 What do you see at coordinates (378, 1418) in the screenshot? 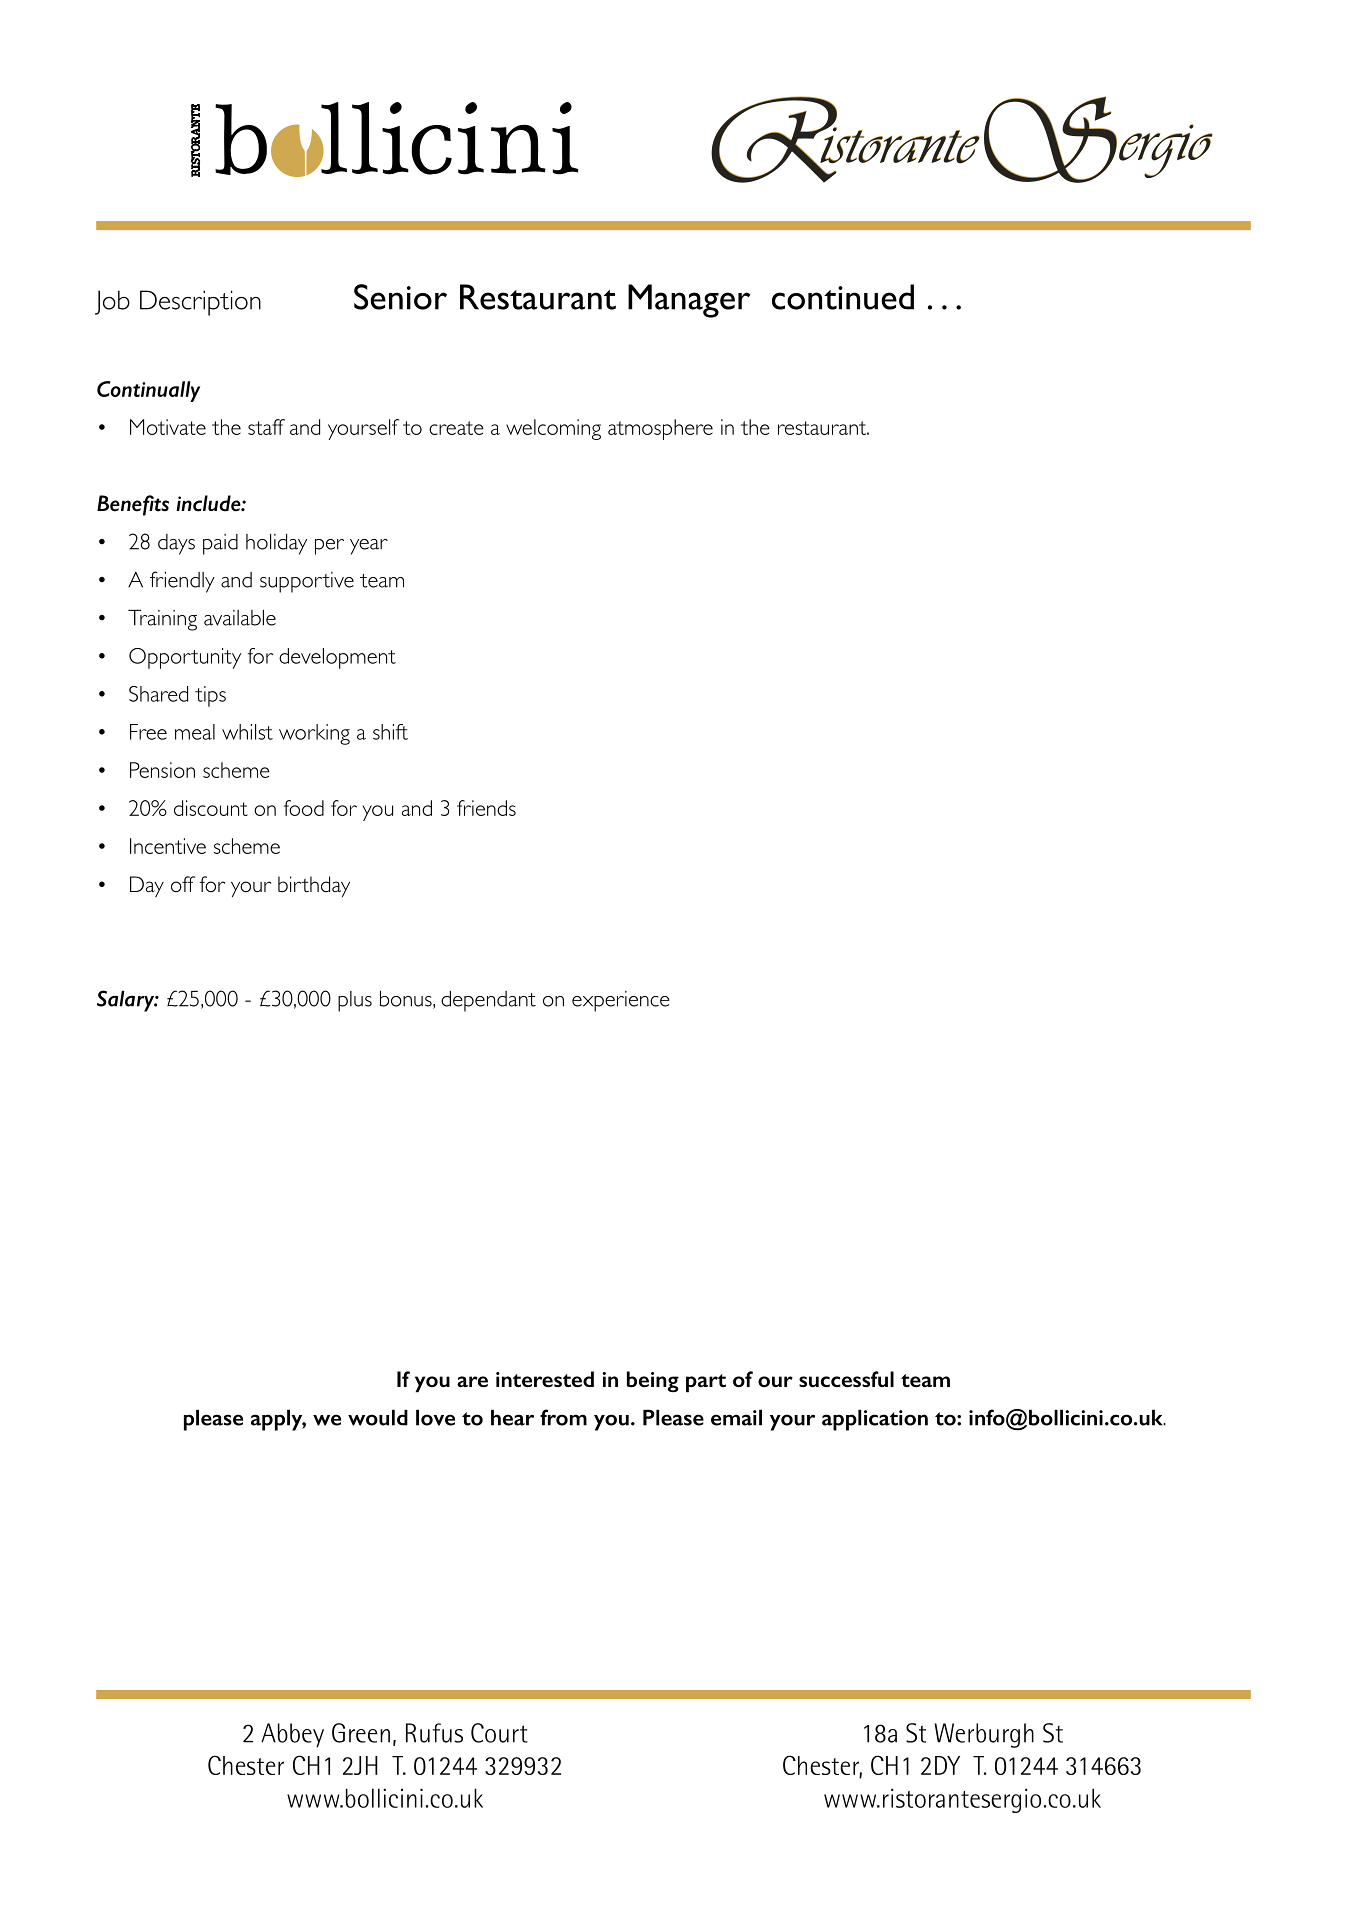
I see `would` at bounding box center [378, 1418].
